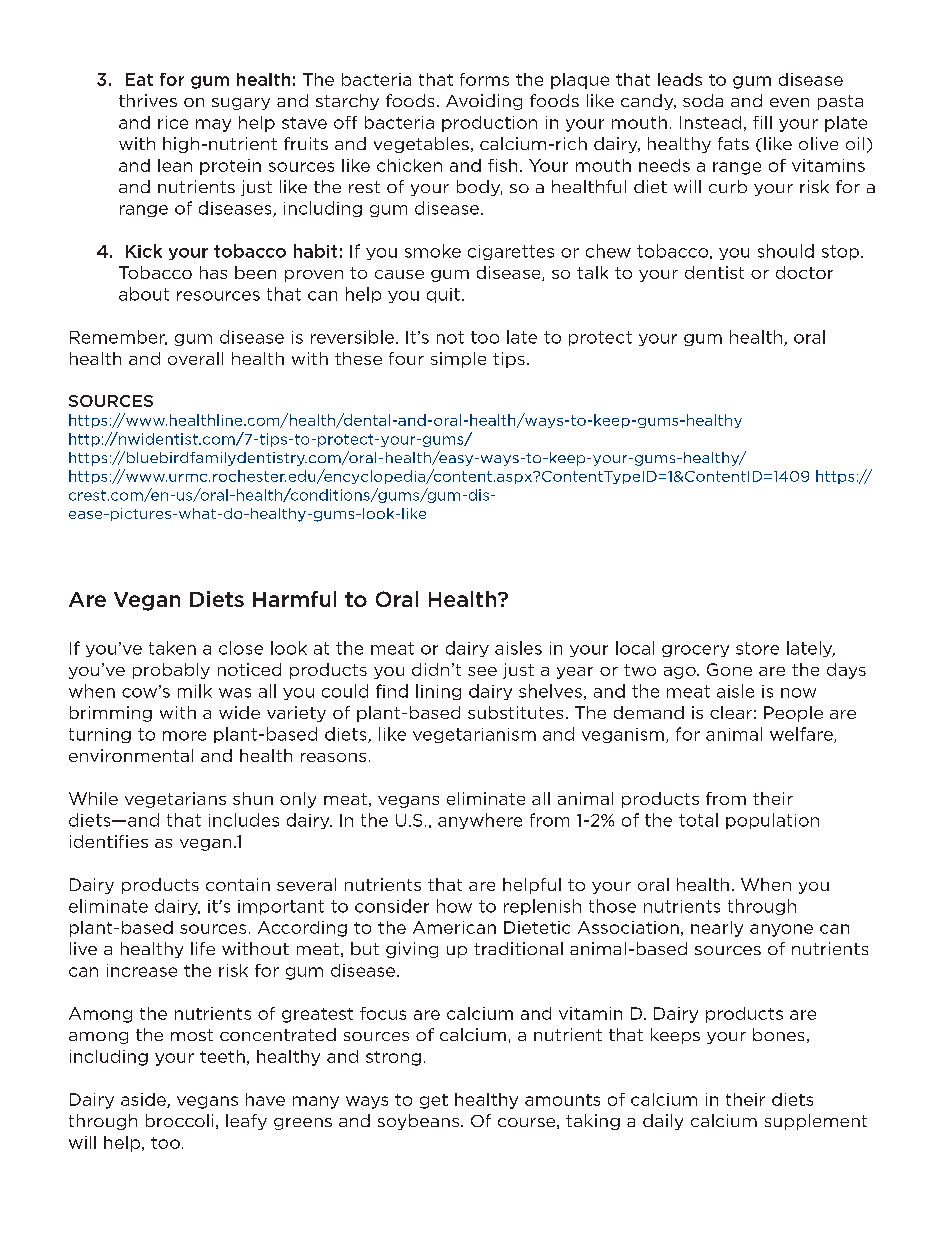 The width and height of the screenshot is (952, 1233). Describe the element at coordinates (458, 360) in the screenshot. I see `simple` at that location.
